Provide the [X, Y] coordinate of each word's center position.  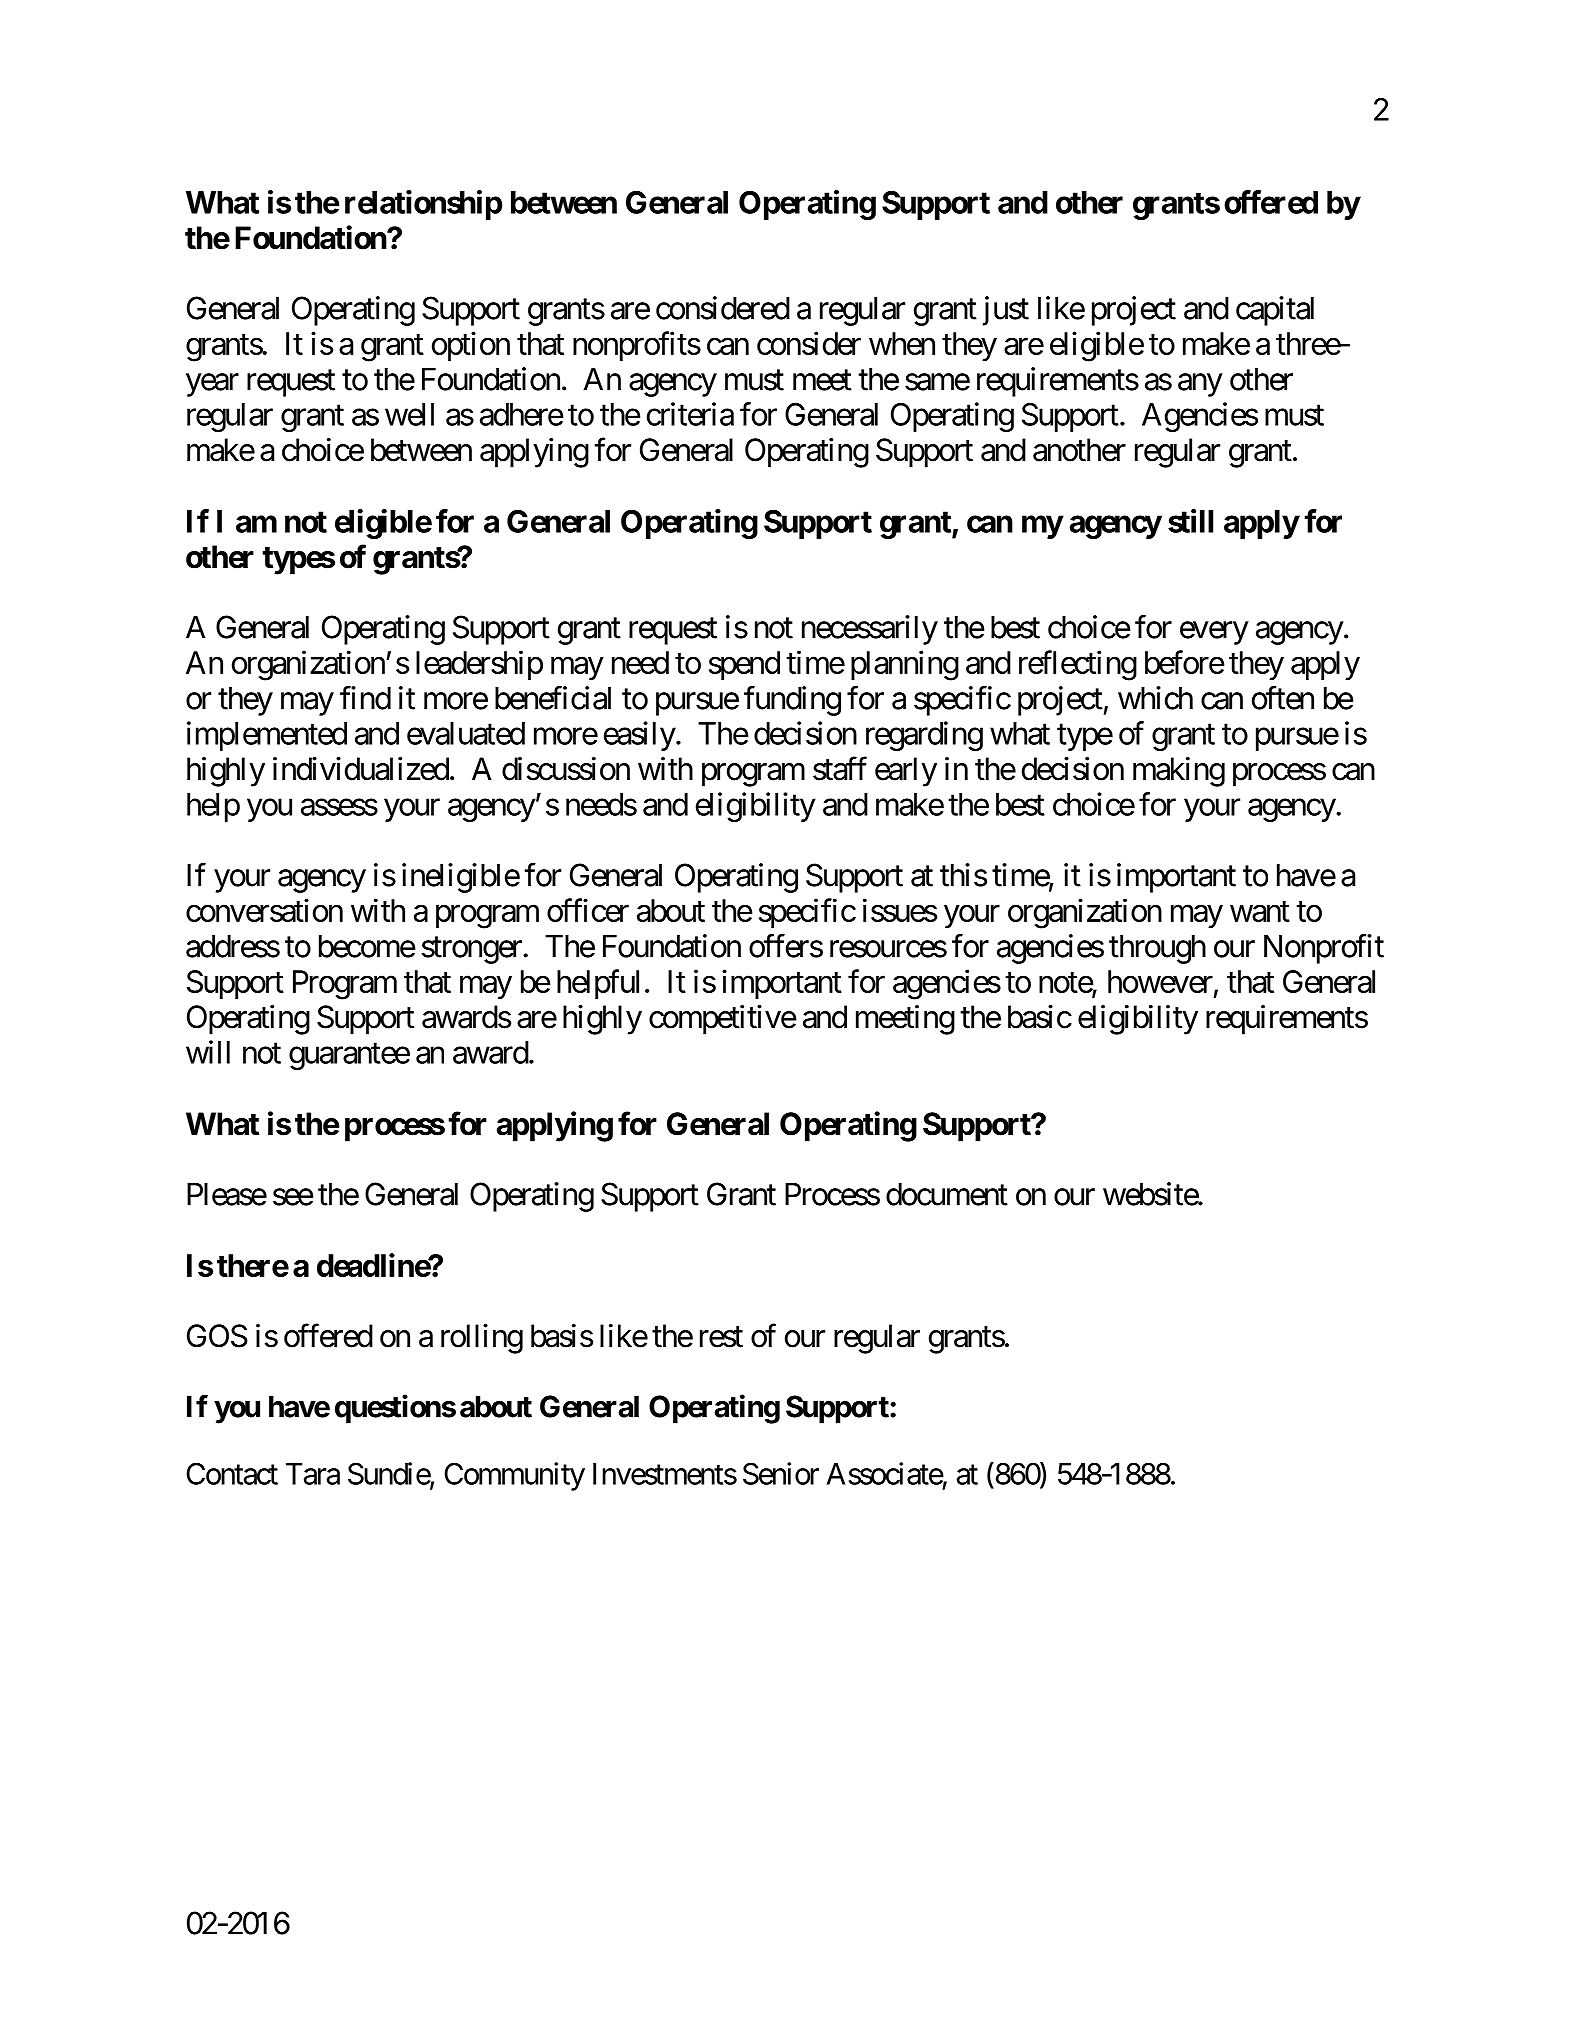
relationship [423, 205]
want [1260, 911]
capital [1275, 311]
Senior [781, 1473]
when [902, 343]
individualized [361, 769]
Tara [313, 1474]
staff [840, 768]
